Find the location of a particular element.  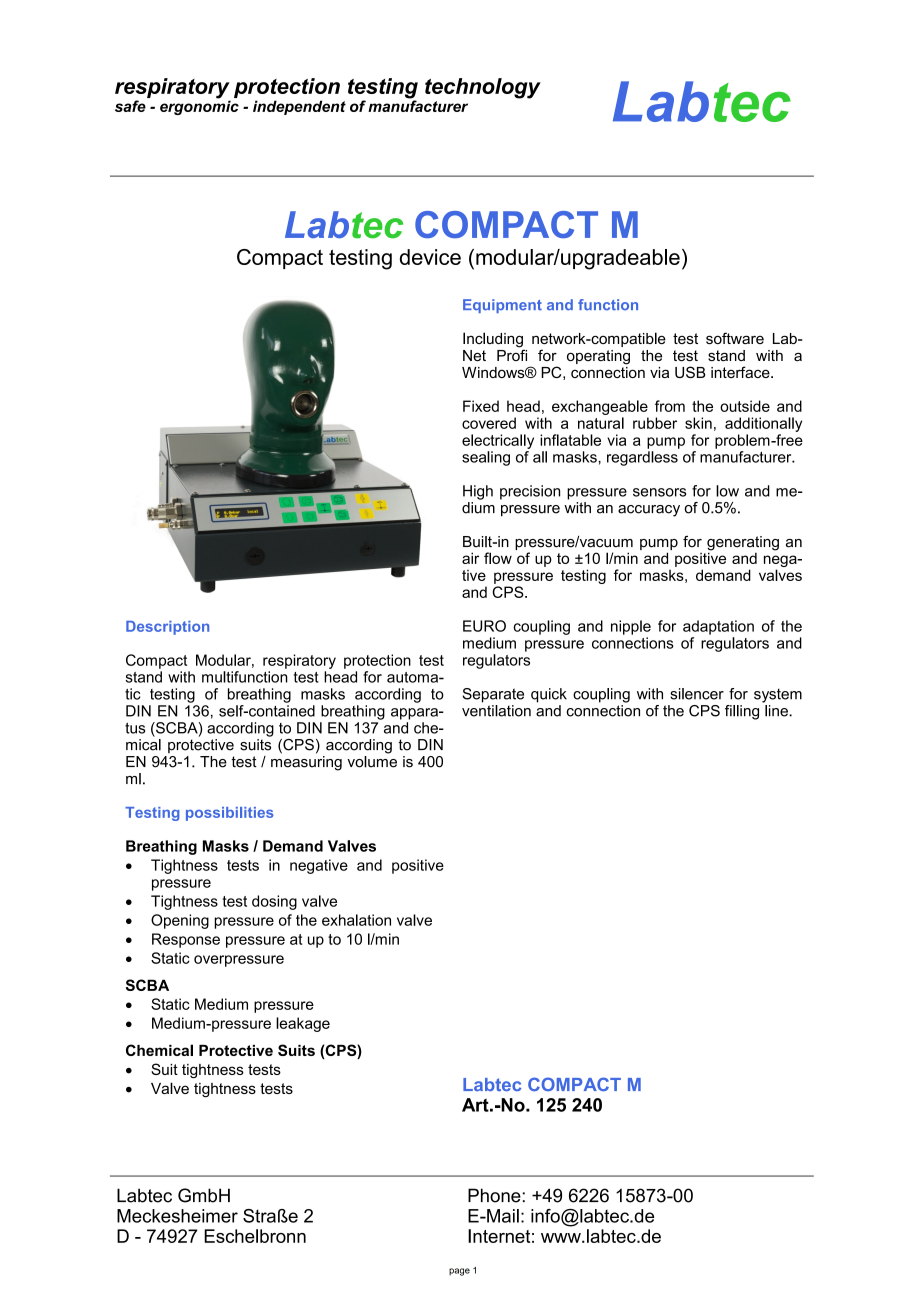

technology is located at coordinates (483, 88).
